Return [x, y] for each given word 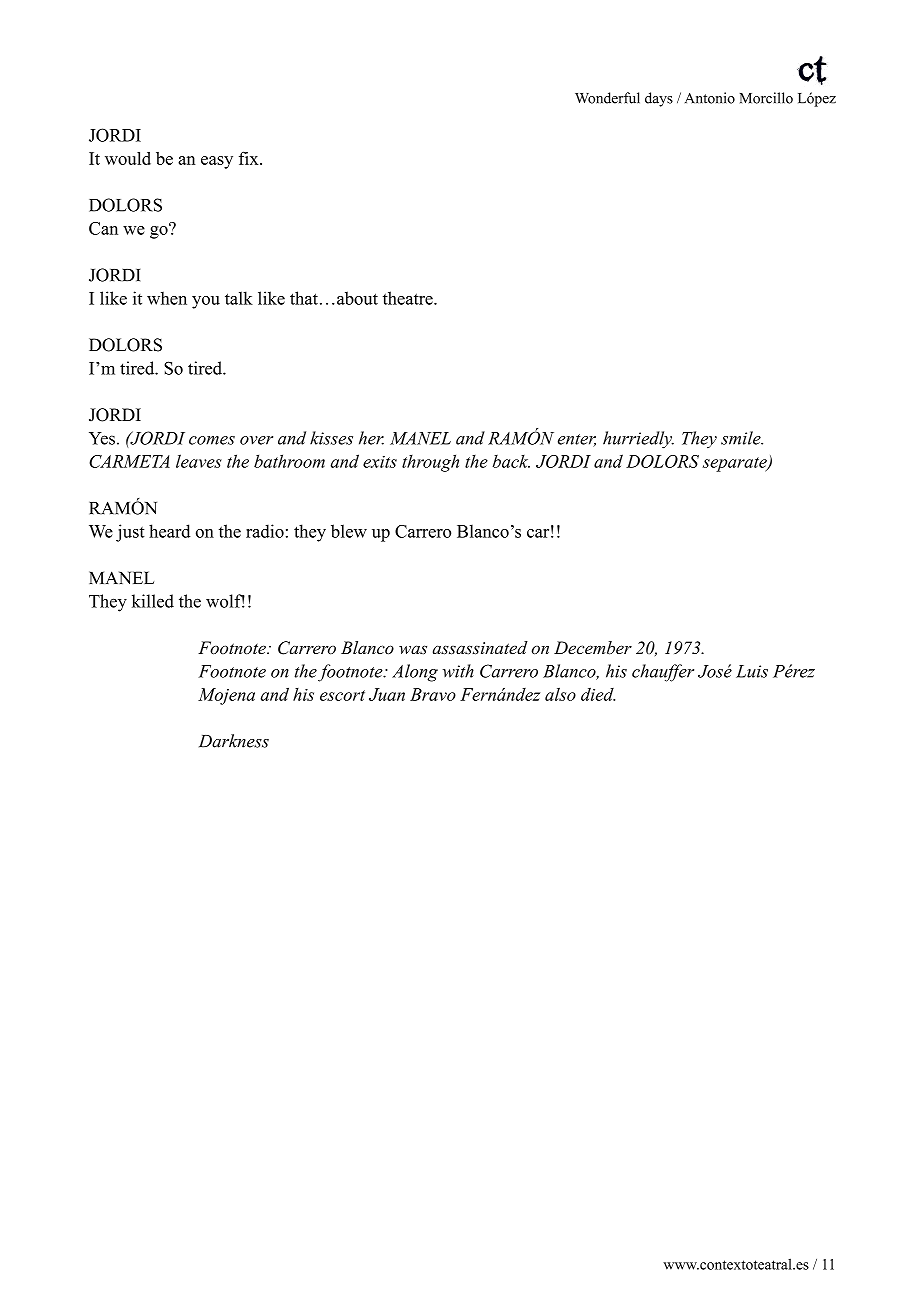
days [659, 99]
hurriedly [638, 440]
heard [170, 531]
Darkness [234, 741]
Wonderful [607, 98]
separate [736, 464]
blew [349, 531]
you [206, 302]
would [128, 158]
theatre [409, 298]
